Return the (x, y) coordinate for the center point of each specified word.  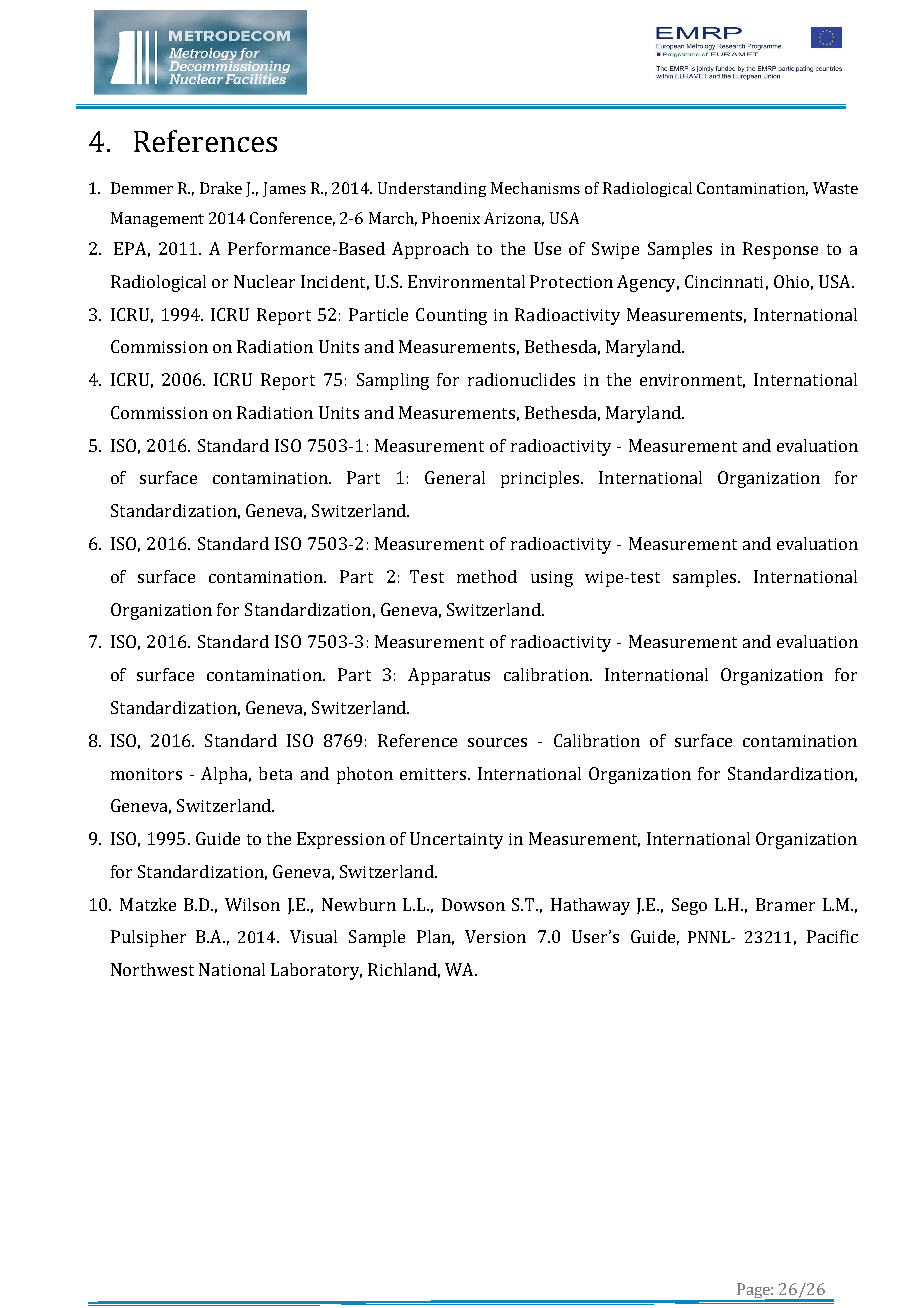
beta (275, 773)
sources (497, 742)
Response (780, 250)
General (455, 477)
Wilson (252, 904)
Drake (221, 188)
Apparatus (449, 676)
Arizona (514, 219)
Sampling (393, 381)
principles (541, 479)
